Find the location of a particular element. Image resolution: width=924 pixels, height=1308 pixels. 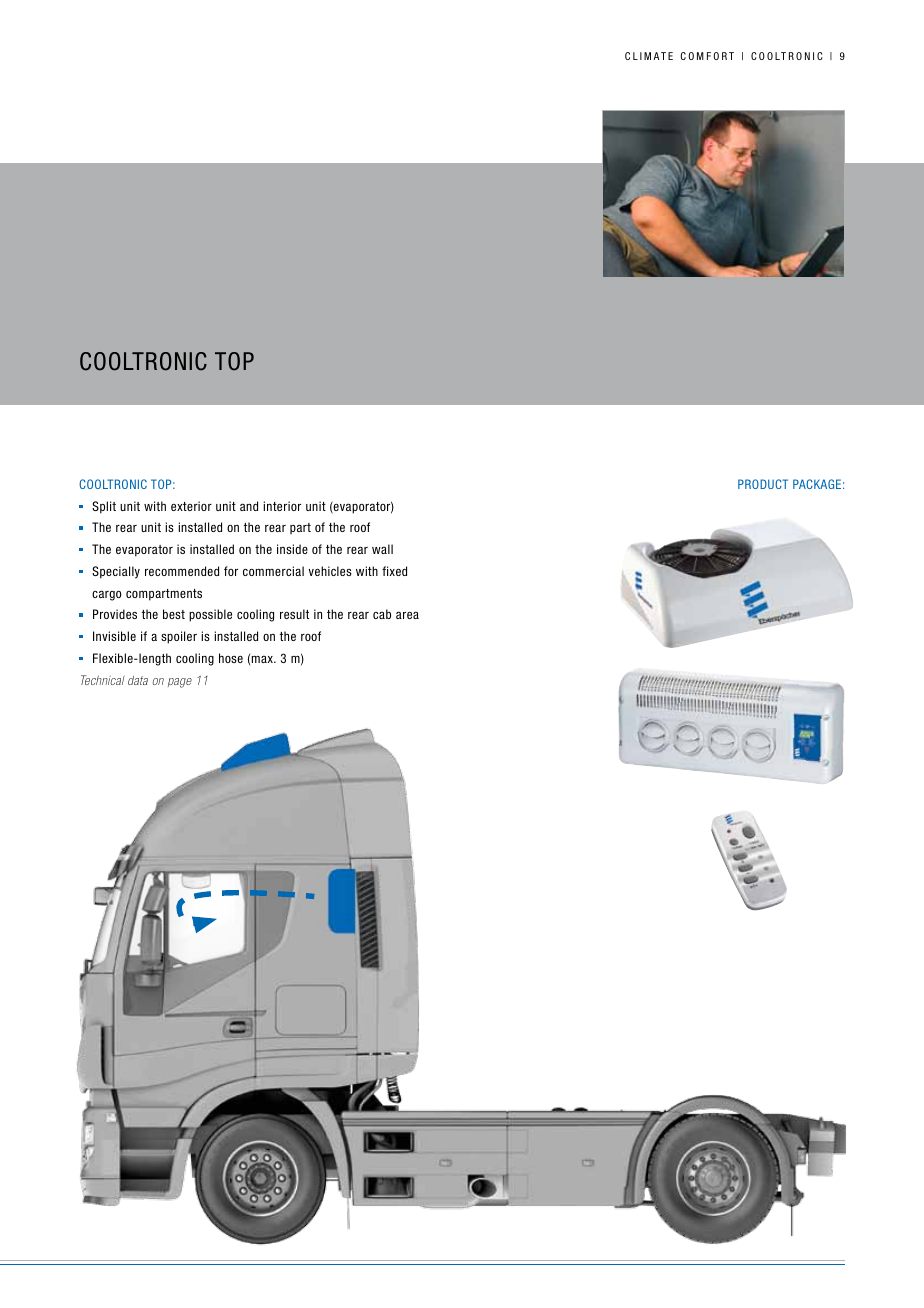

result is located at coordinates (294, 614).
